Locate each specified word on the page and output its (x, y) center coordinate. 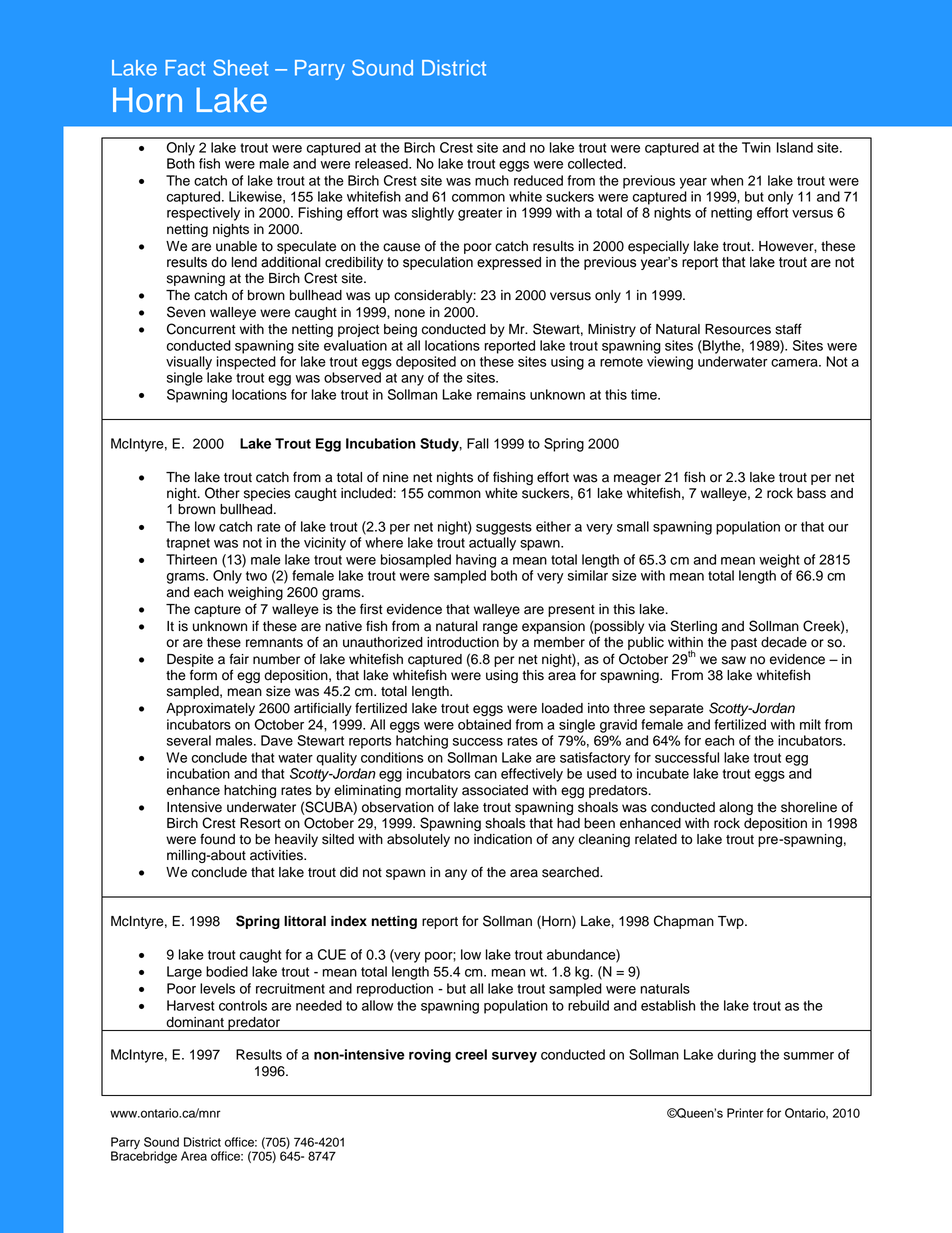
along (736, 808)
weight (779, 561)
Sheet (240, 67)
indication (503, 839)
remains (501, 394)
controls (243, 1005)
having (476, 561)
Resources (738, 329)
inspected (246, 363)
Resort (260, 823)
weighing (255, 593)
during (736, 1056)
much (492, 180)
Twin (756, 147)
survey (514, 1057)
